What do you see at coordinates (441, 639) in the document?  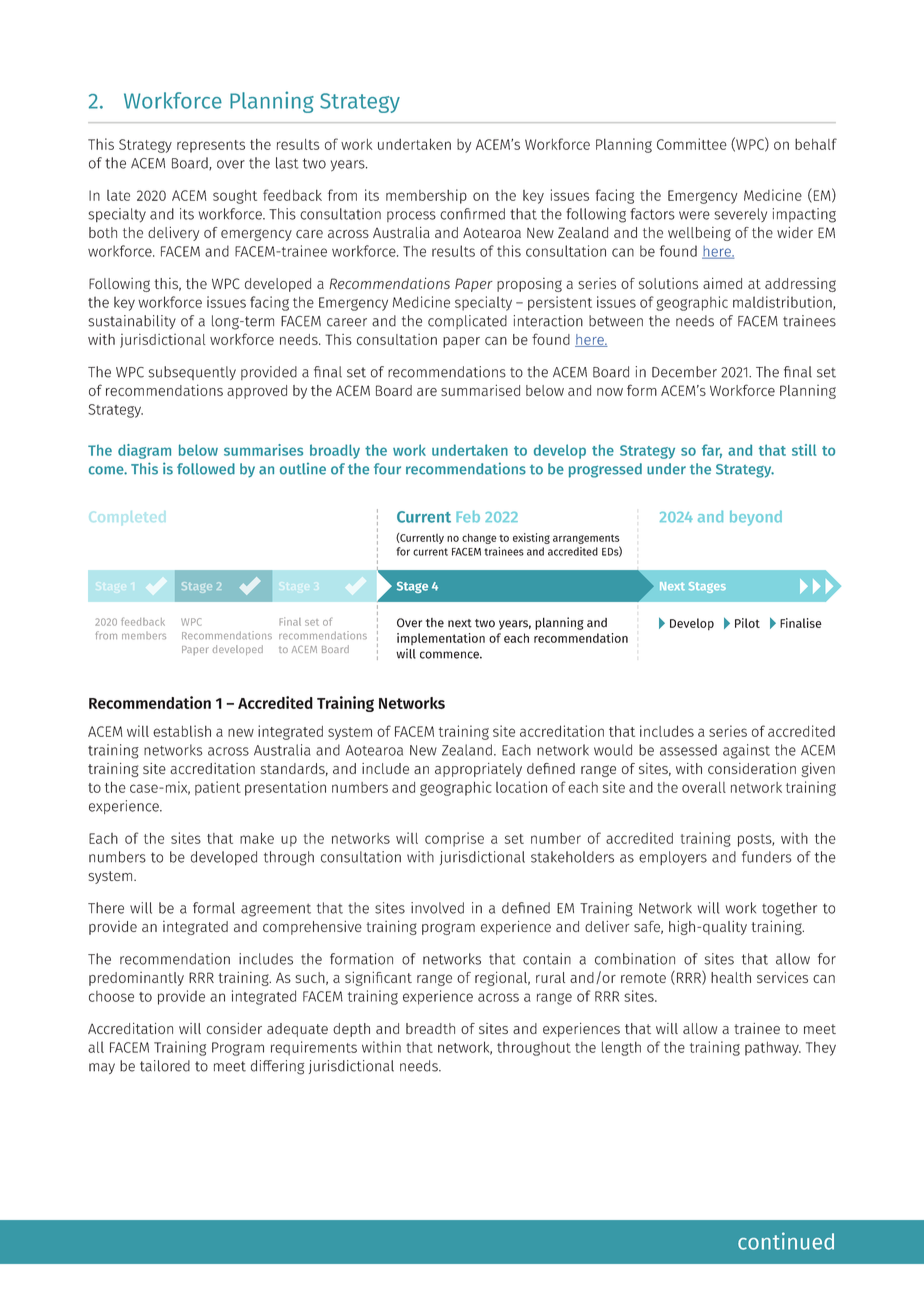 I see `implementation` at bounding box center [441, 639].
